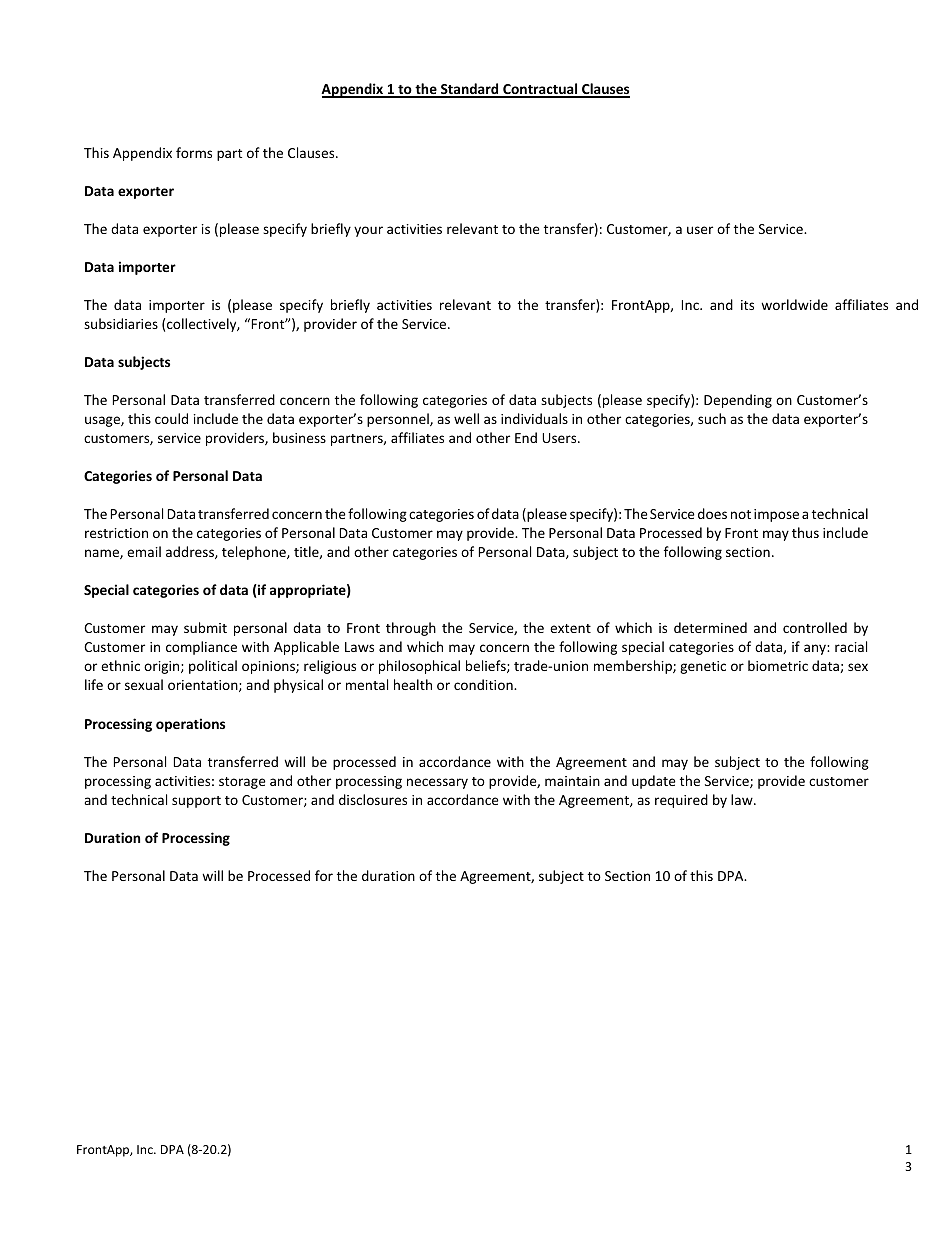  Describe the element at coordinates (196, 802) in the page. I see `support` at that location.
